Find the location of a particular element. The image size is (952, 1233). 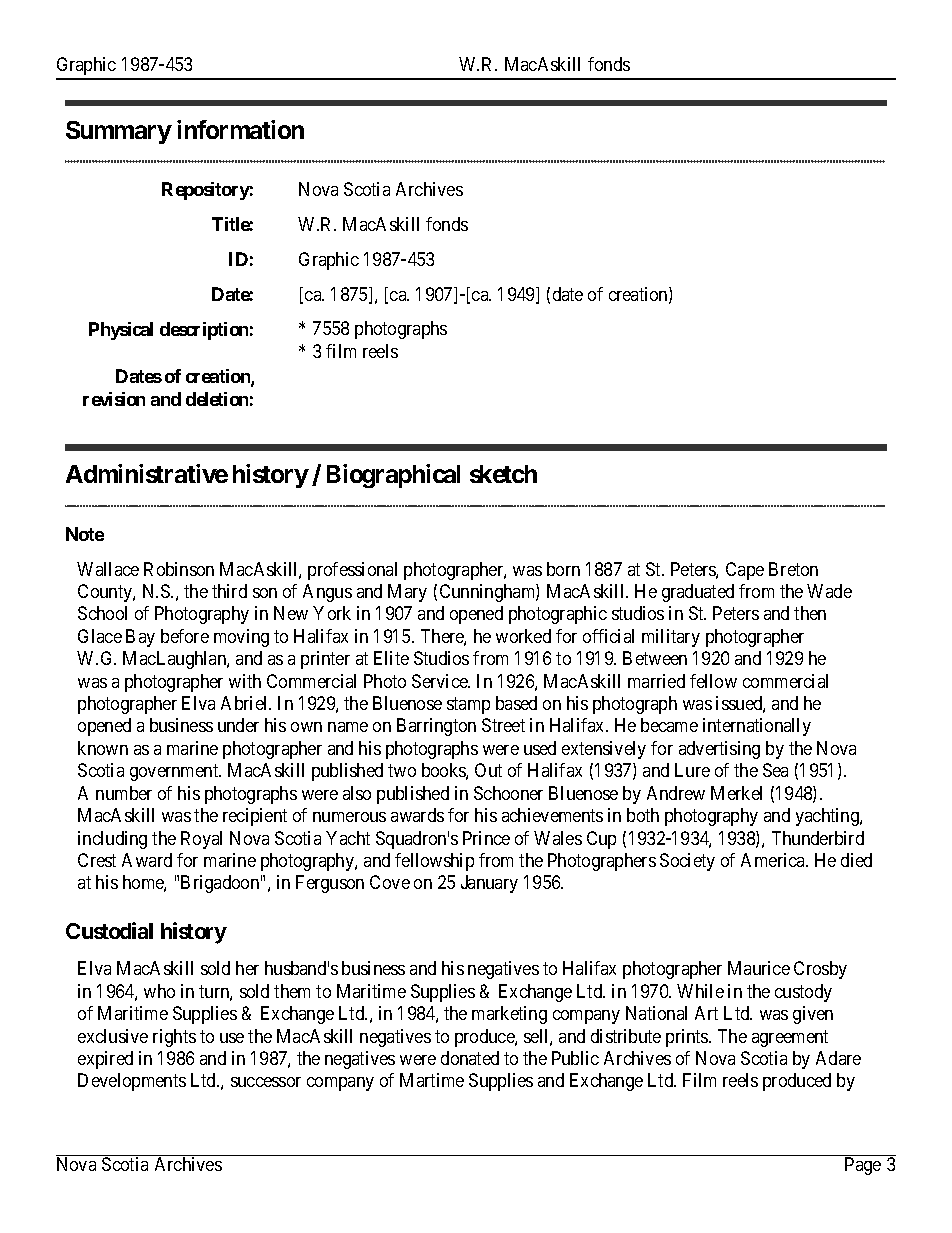

Breton is located at coordinates (793, 569).
